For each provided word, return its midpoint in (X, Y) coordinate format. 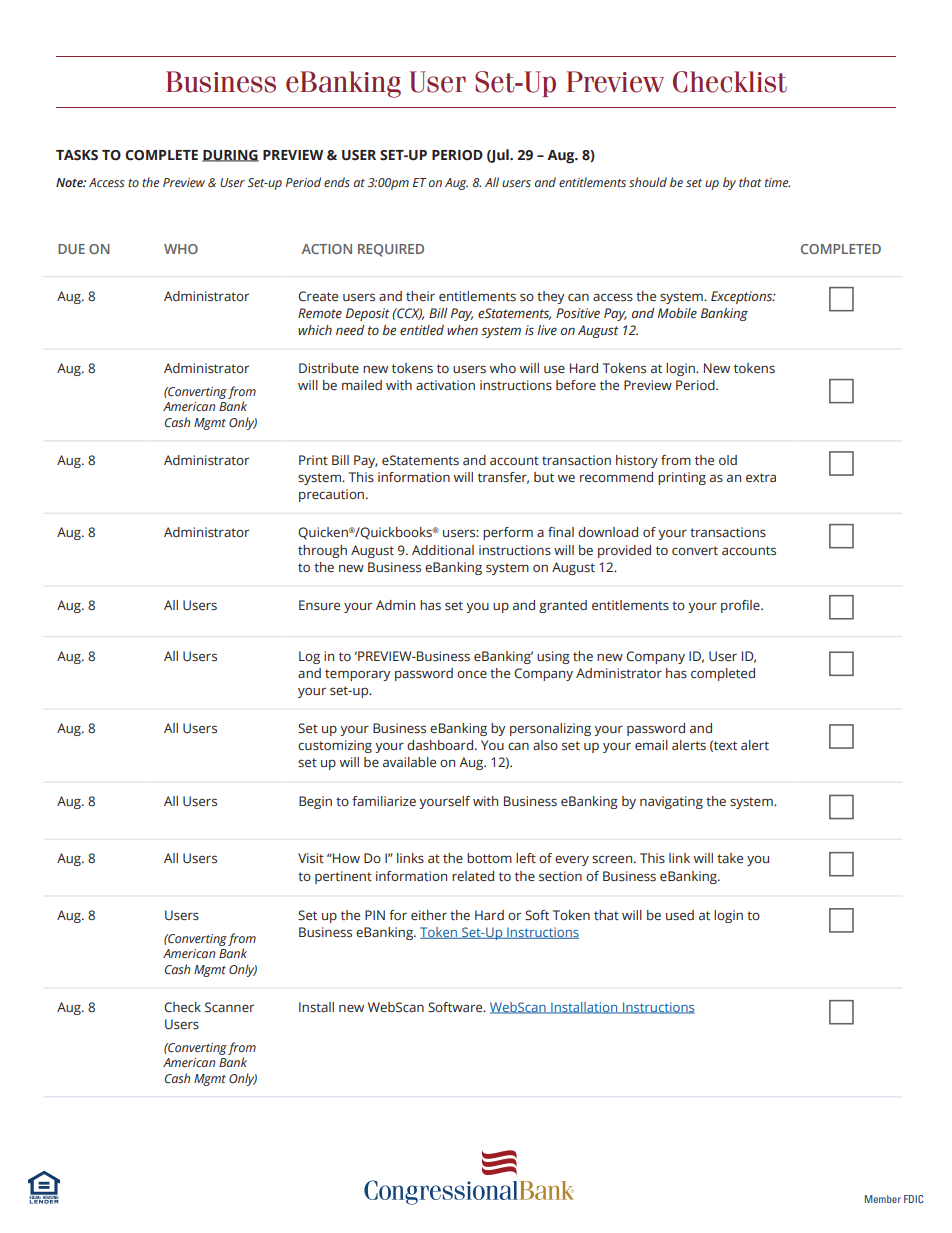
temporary (358, 675)
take (730, 858)
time (777, 182)
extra (761, 477)
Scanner (229, 1007)
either (429, 915)
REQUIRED (391, 250)
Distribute (329, 368)
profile (741, 606)
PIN (375, 915)
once (472, 674)
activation (445, 385)
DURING (230, 156)
